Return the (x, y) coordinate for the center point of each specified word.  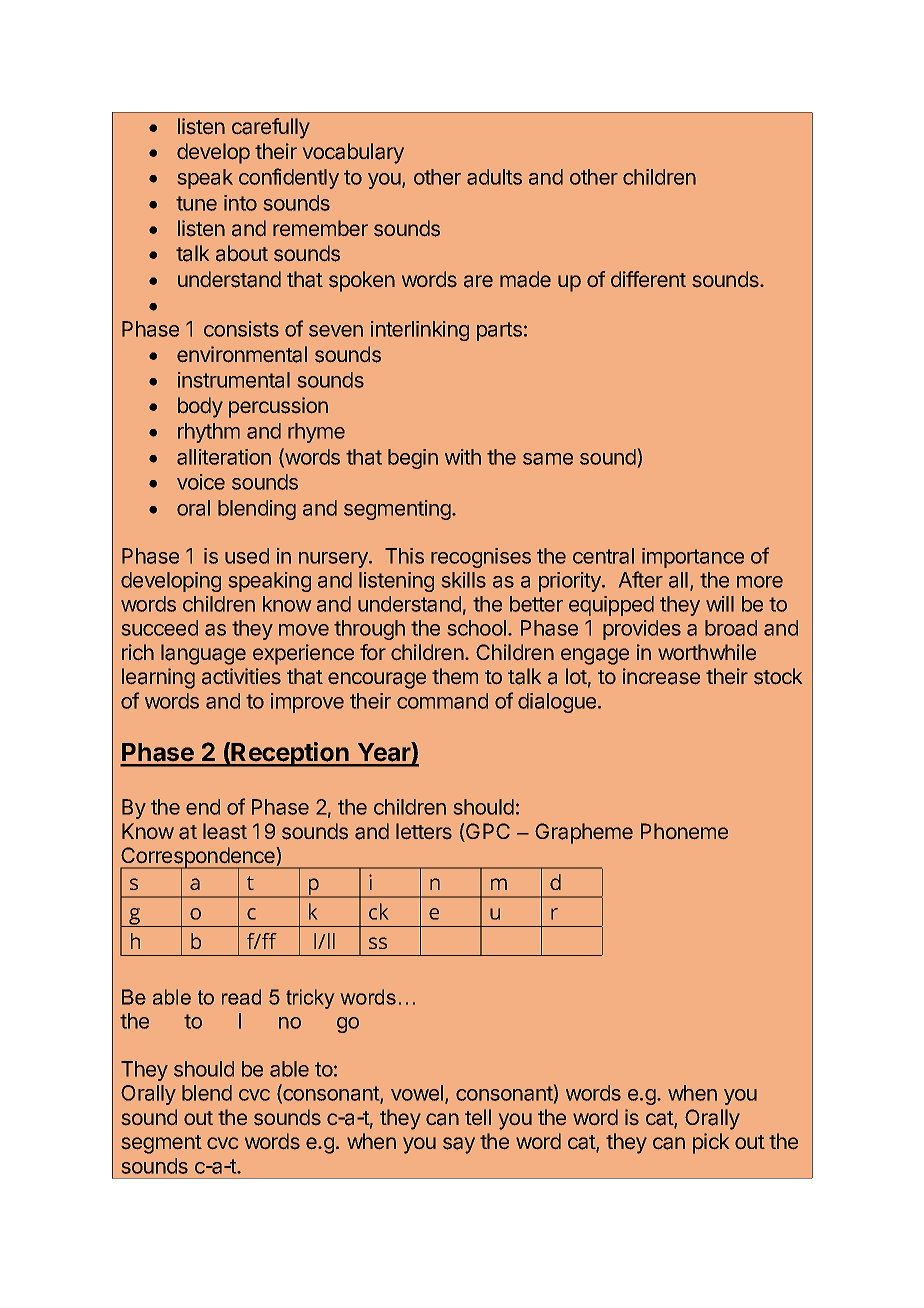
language (203, 654)
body (200, 407)
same (548, 459)
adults (494, 177)
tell (478, 1117)
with (463, 457)
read (241, 997)
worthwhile (707, 652)
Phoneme (684, 831)
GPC (487, 832)
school (477, 628)
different (648, 279)
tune (196, 203)
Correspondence (198, 858)
